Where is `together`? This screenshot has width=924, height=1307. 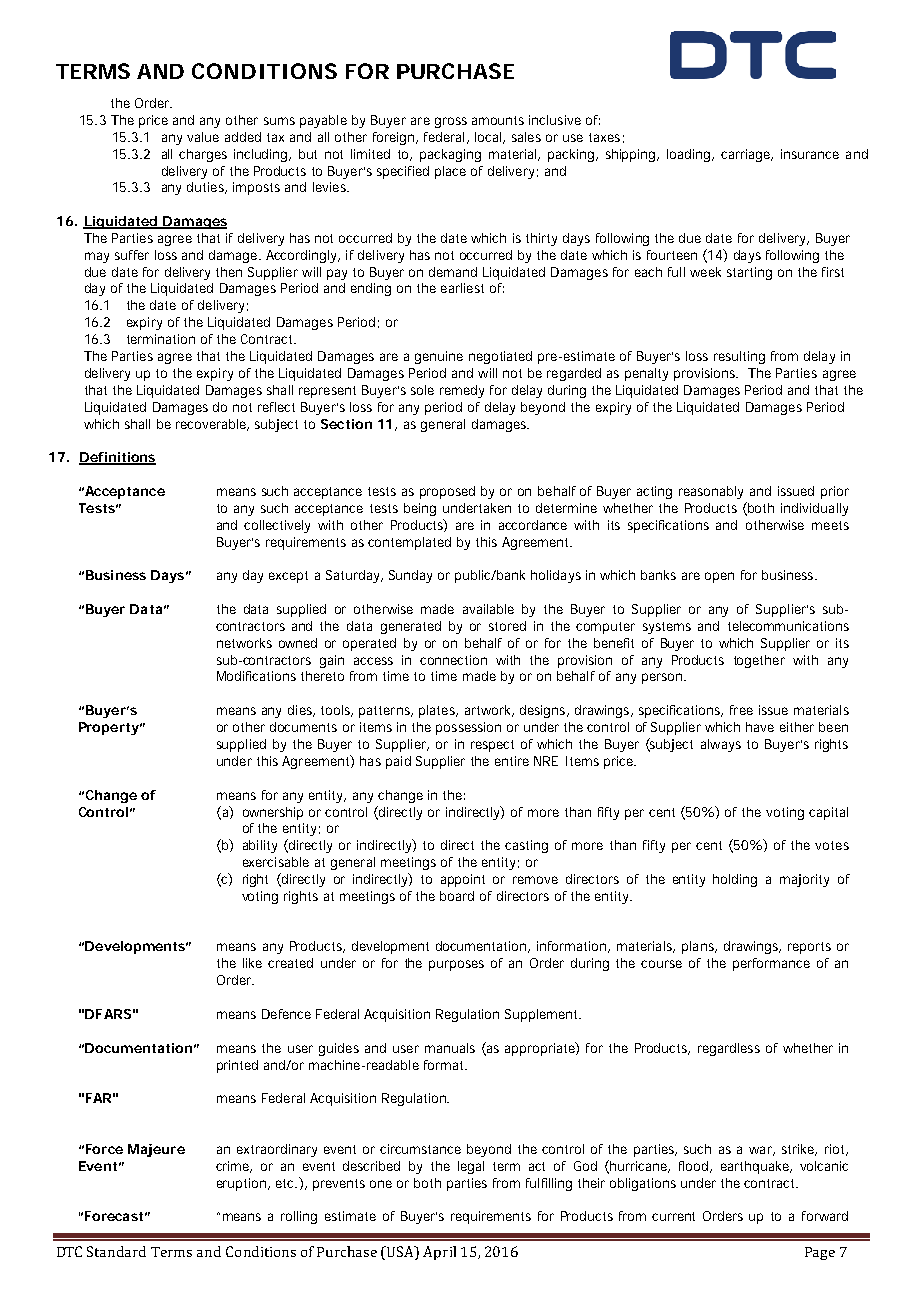
together is located at coordinates (759, 661).
